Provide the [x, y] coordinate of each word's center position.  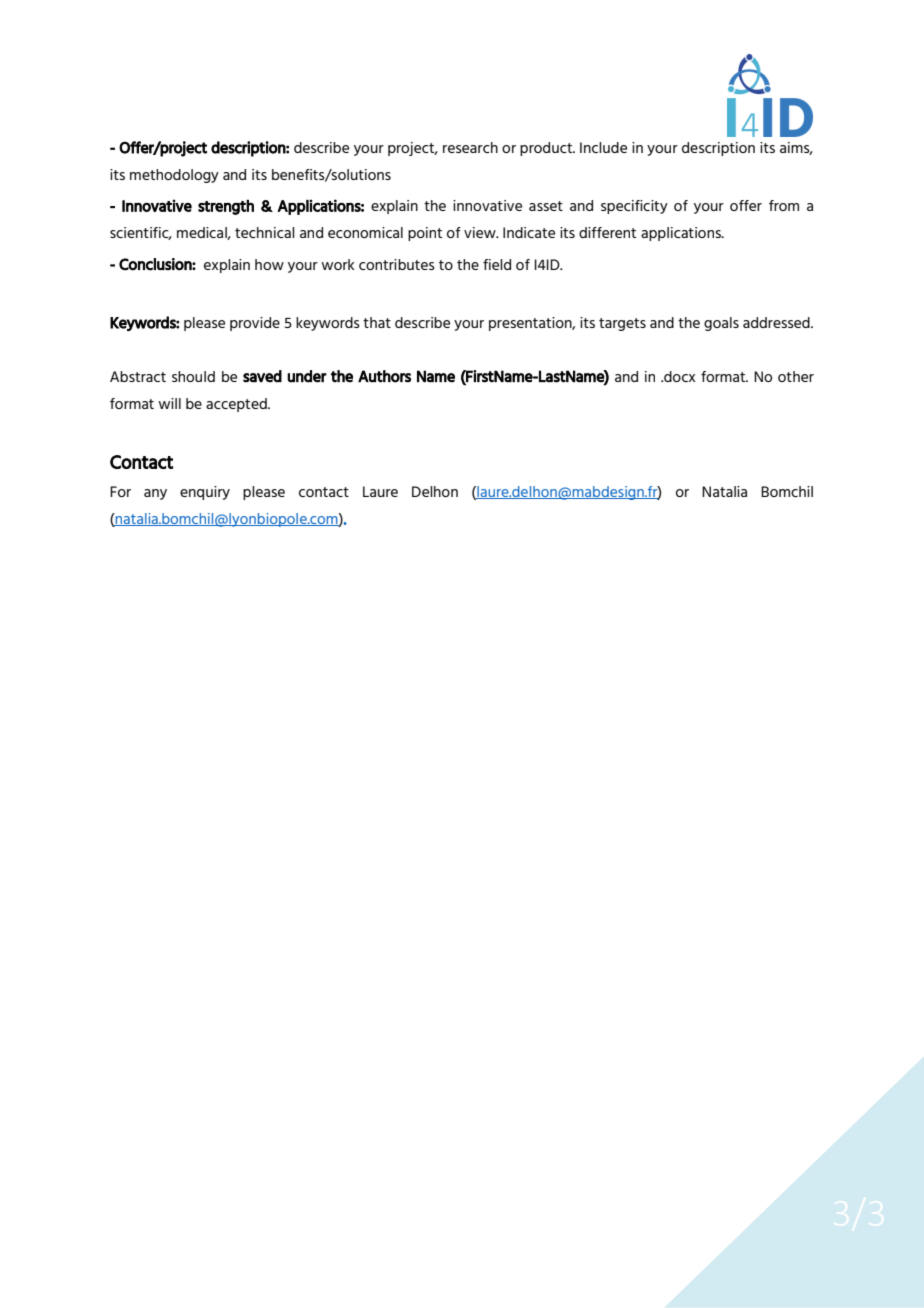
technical [265, 232]
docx [678, 376]
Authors [384, 376]
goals [721, 324]
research [470, 147]
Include [603, 147]
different [607, 232]
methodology [174, 176]
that [377, 322]
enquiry [205, 493]
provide [255, 324]
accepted [237, 405]
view [481, 232]
